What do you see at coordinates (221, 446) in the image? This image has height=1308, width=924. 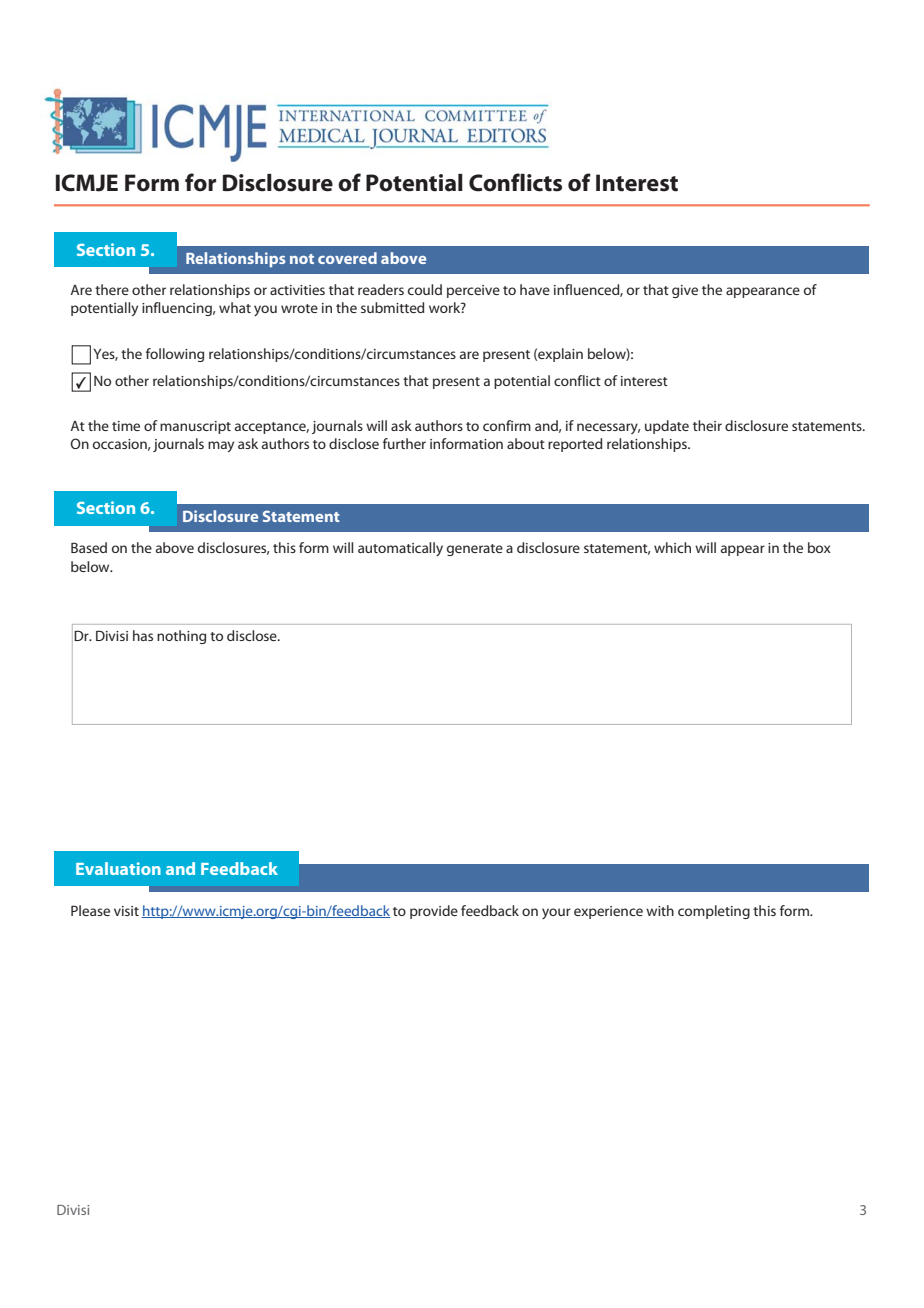 I see `may` at bounding box center [221, 446].
